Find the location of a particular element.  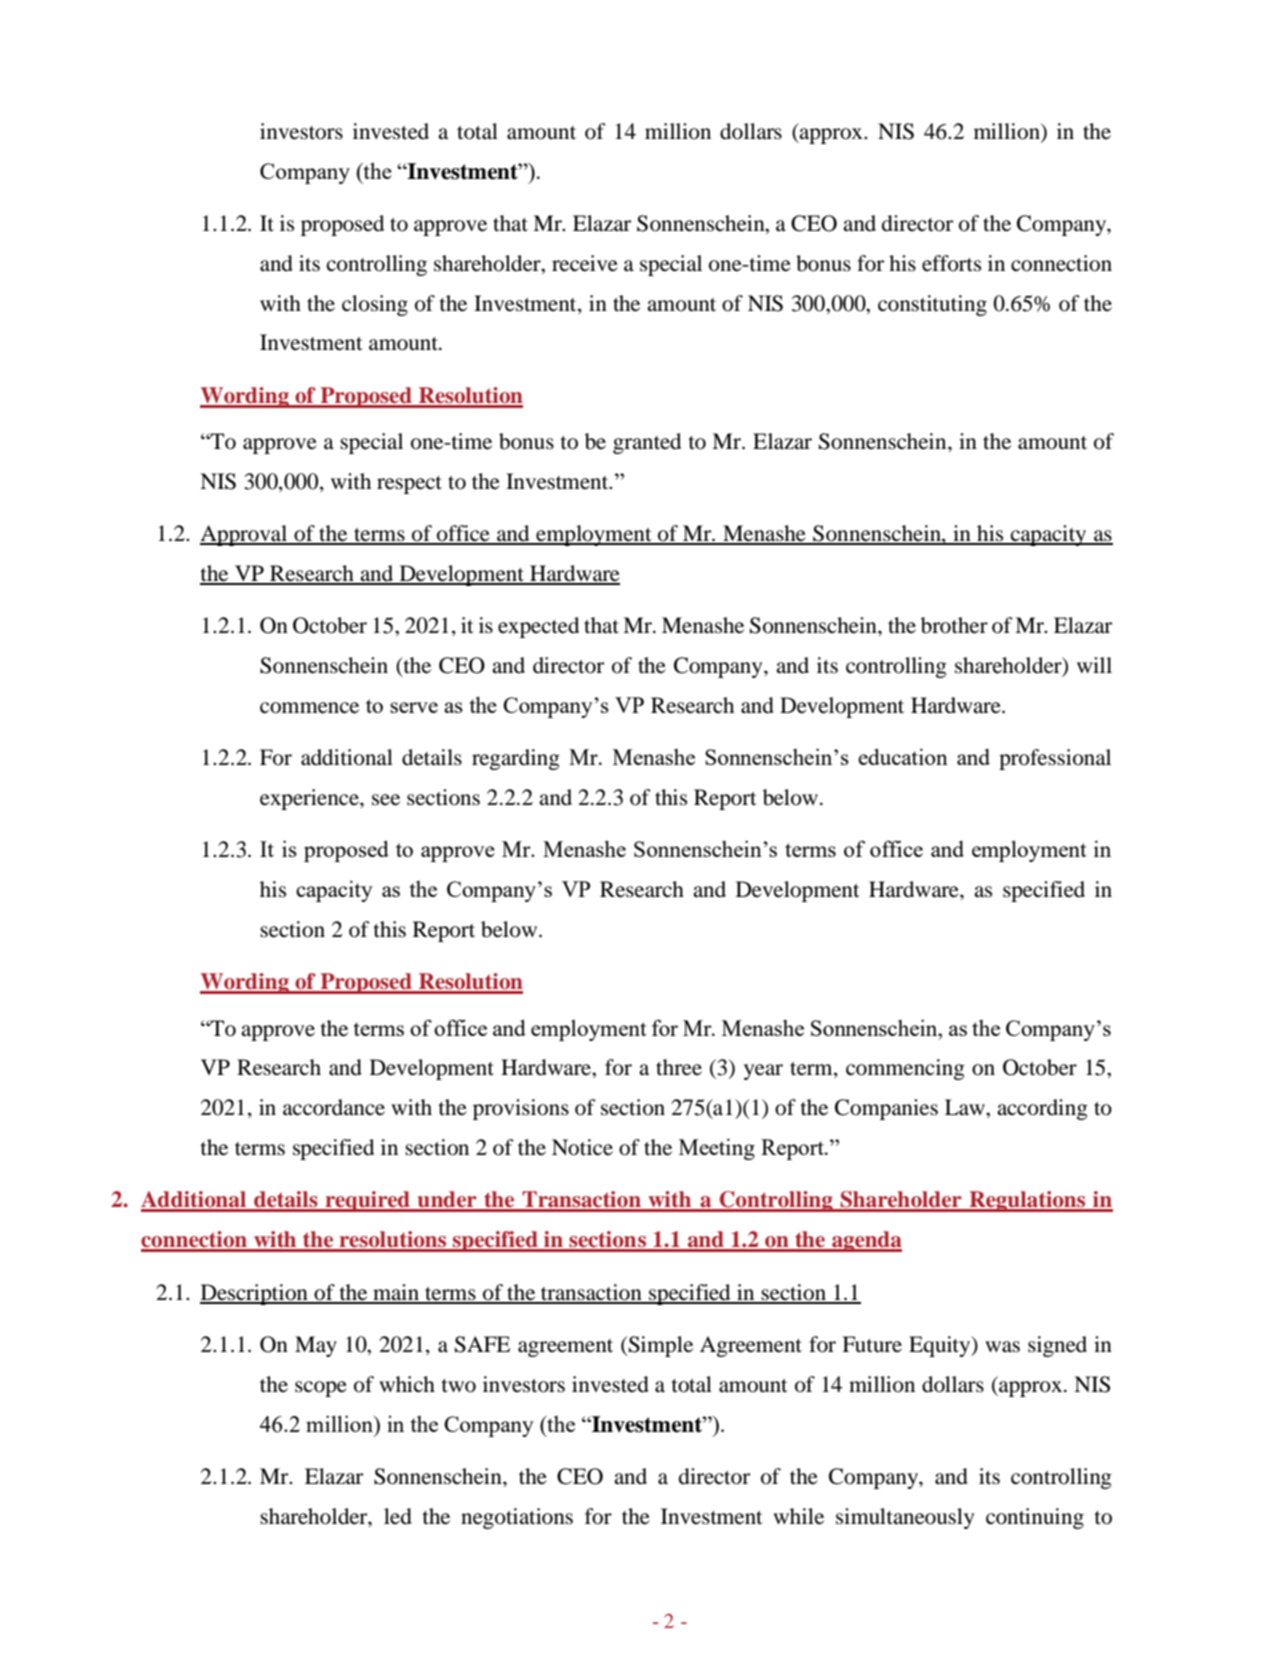

regarding is located at coordinates (516, 759).
